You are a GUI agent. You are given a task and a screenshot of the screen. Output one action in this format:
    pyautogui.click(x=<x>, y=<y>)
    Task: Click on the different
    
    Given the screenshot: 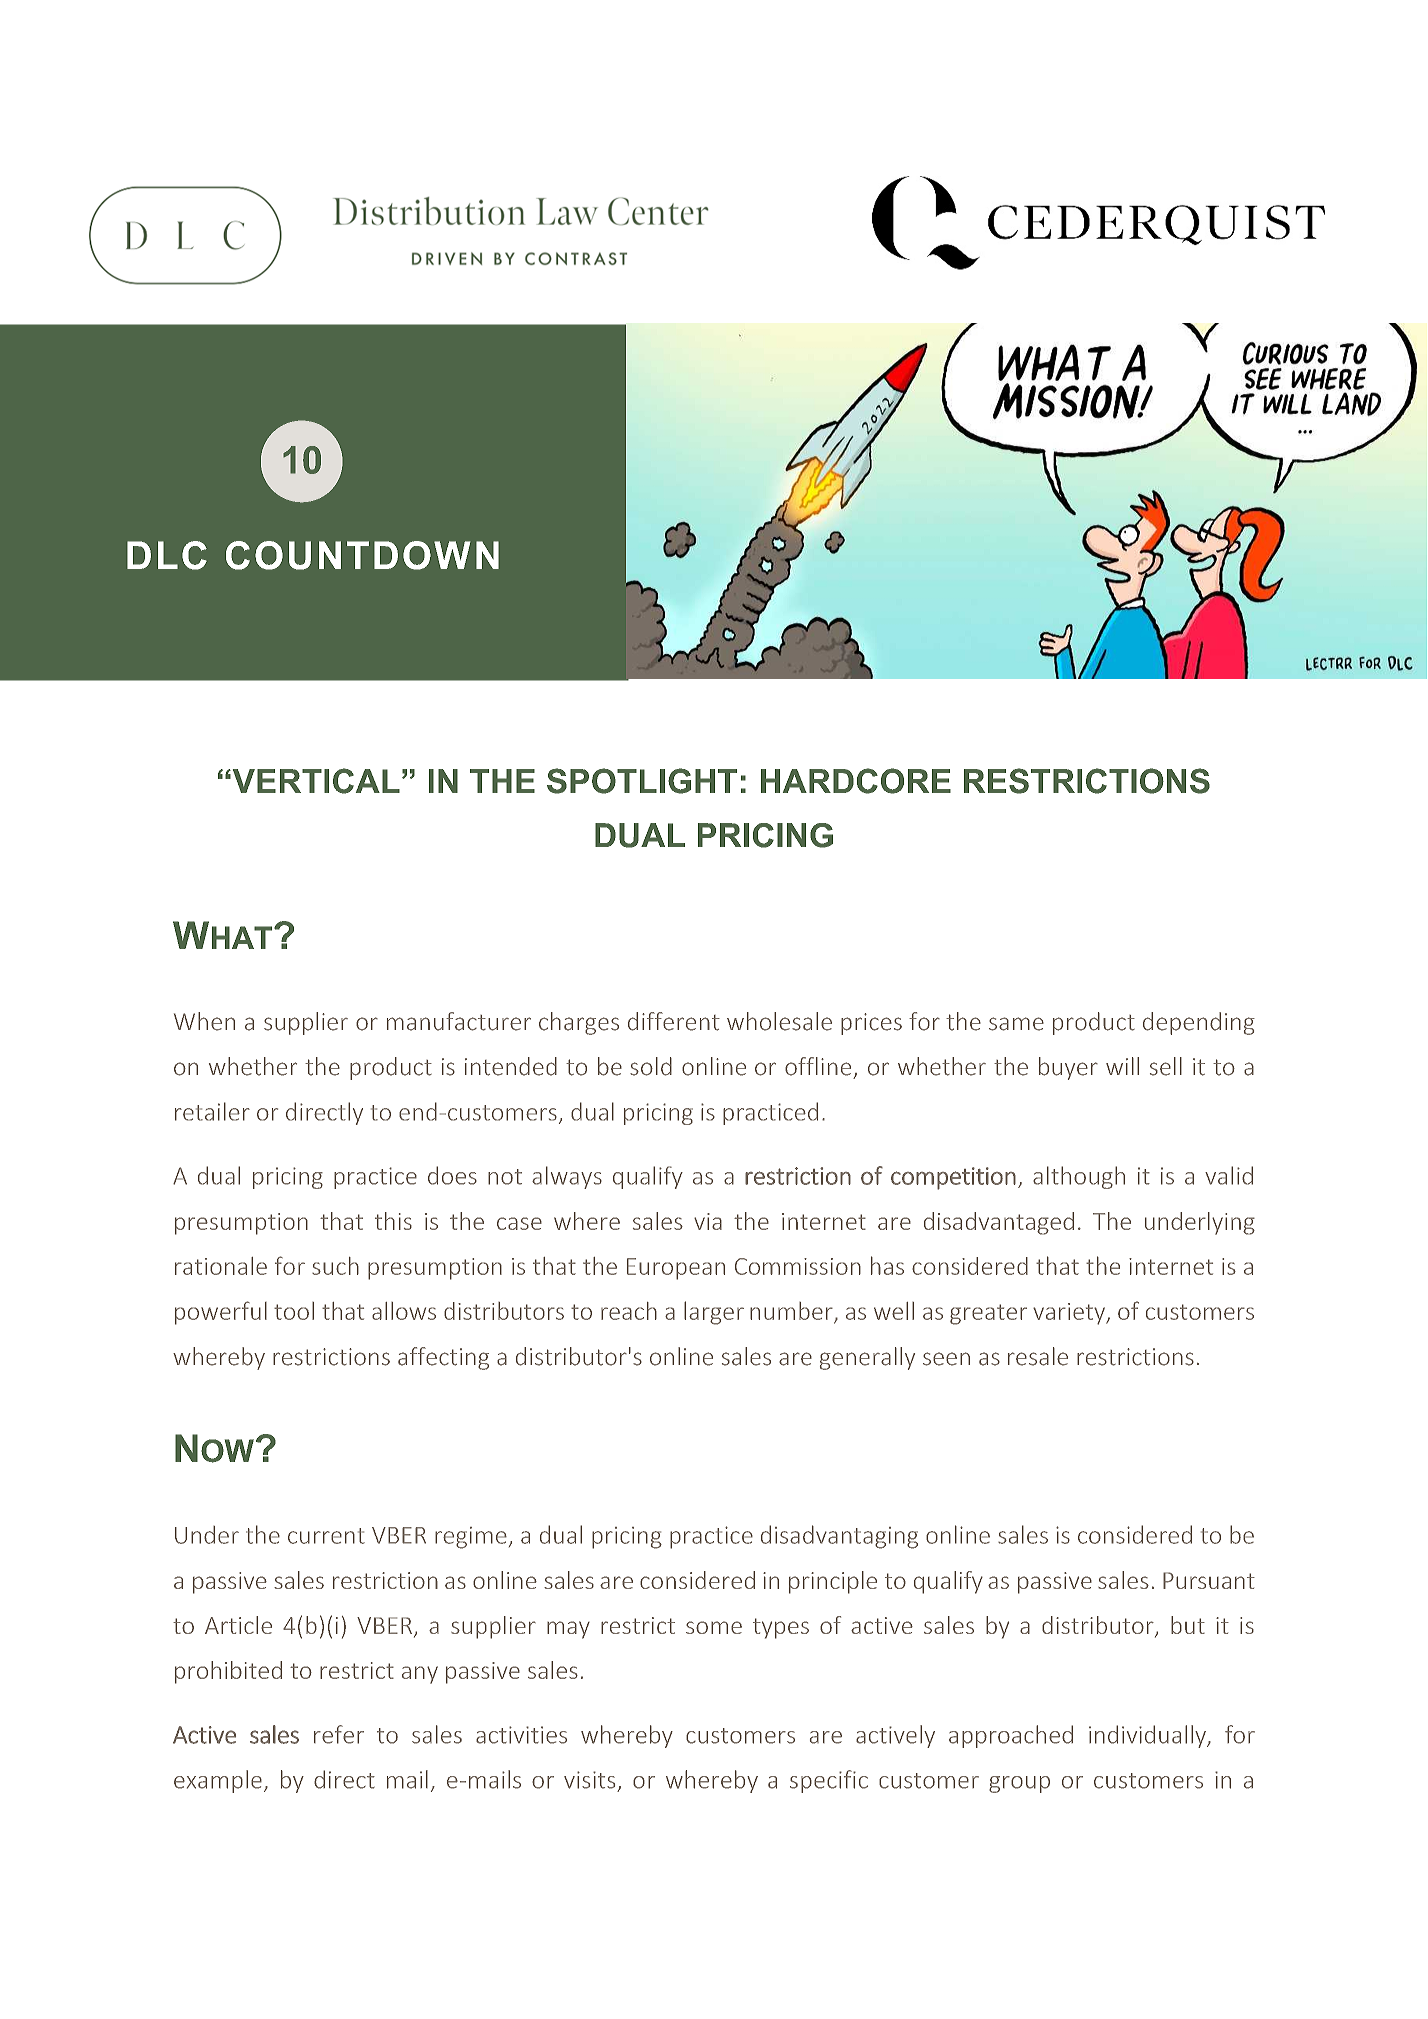 What is the action you would take?
    pyautogui.click(x=674, y=1021)
